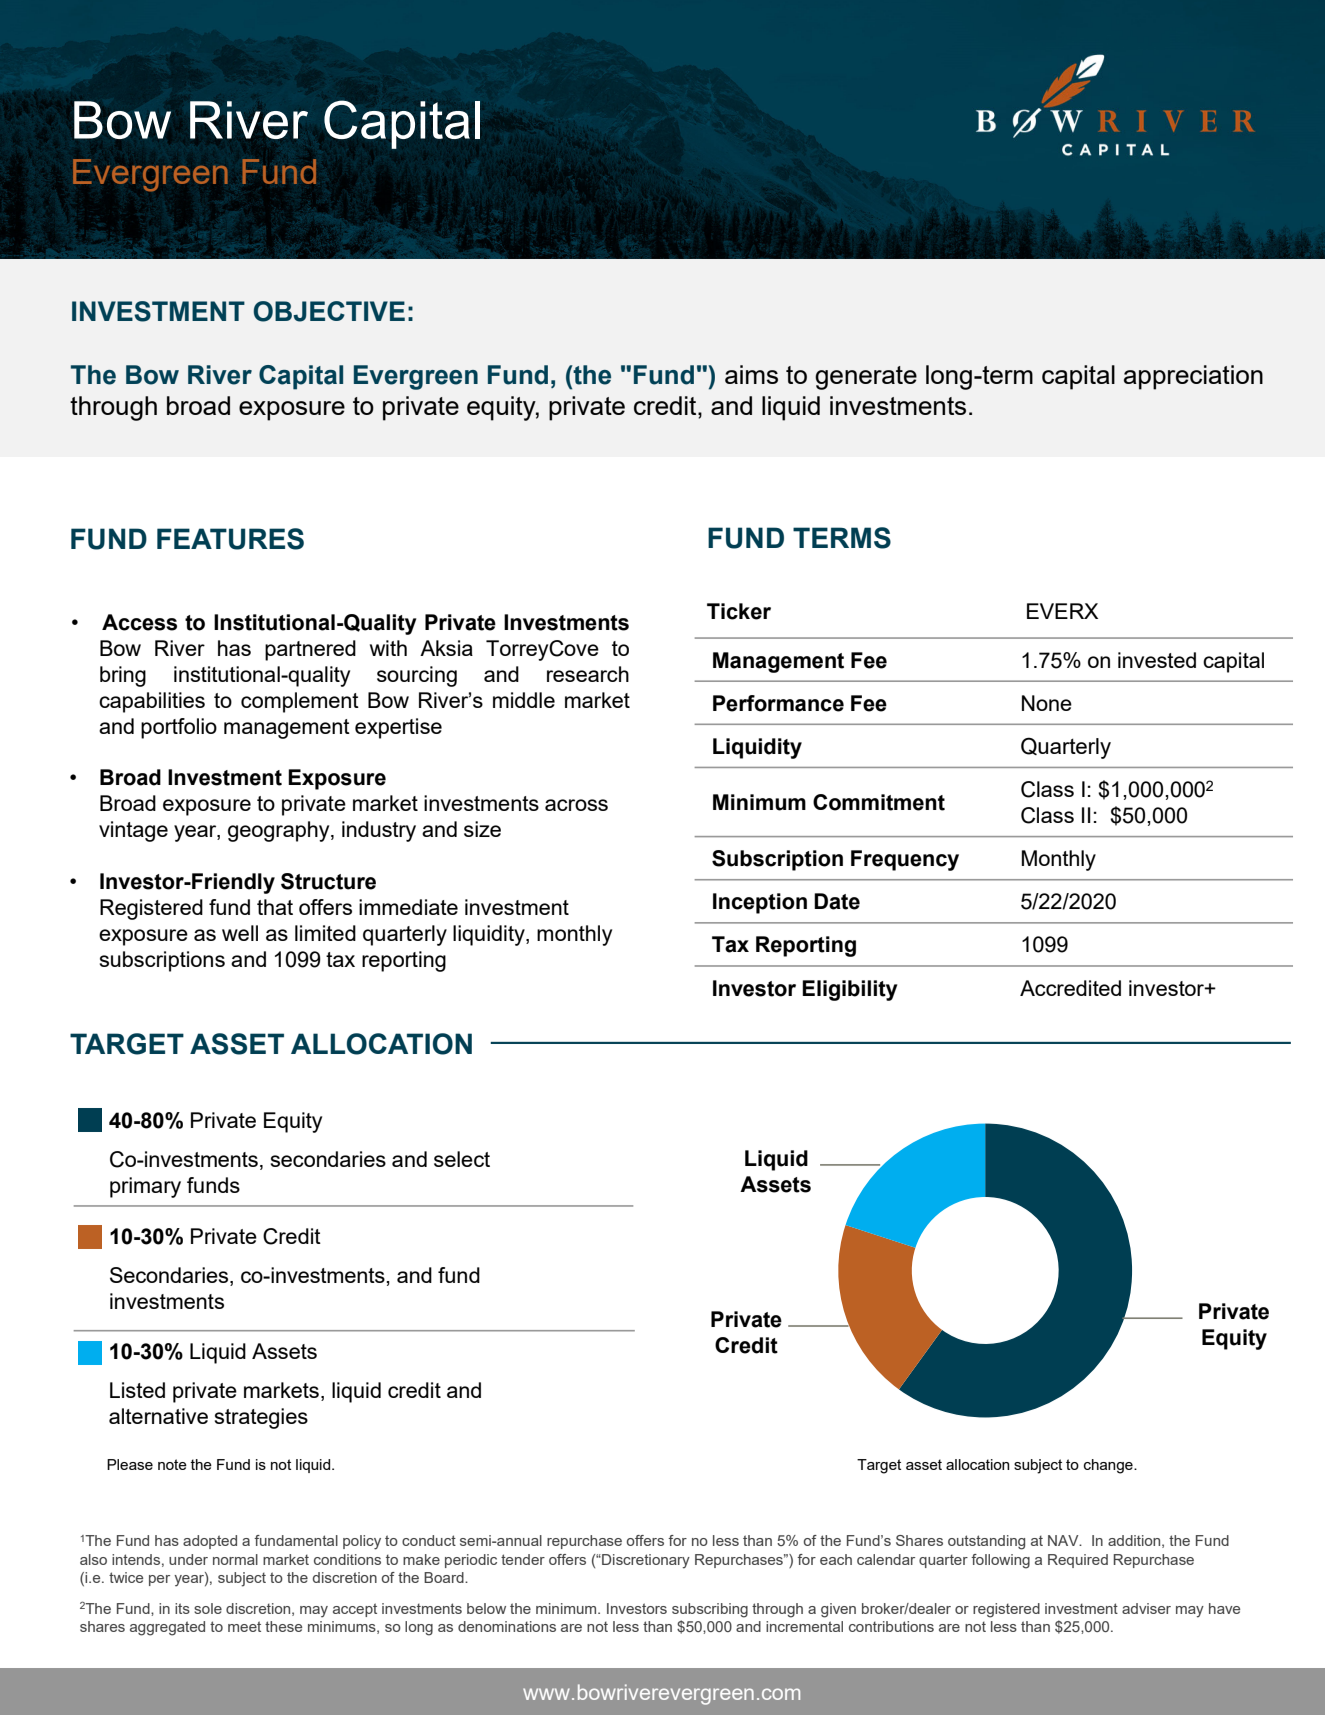 The height and width of the image is (1715, 1325). I want to click on appreciation, so click(1193, 377).
